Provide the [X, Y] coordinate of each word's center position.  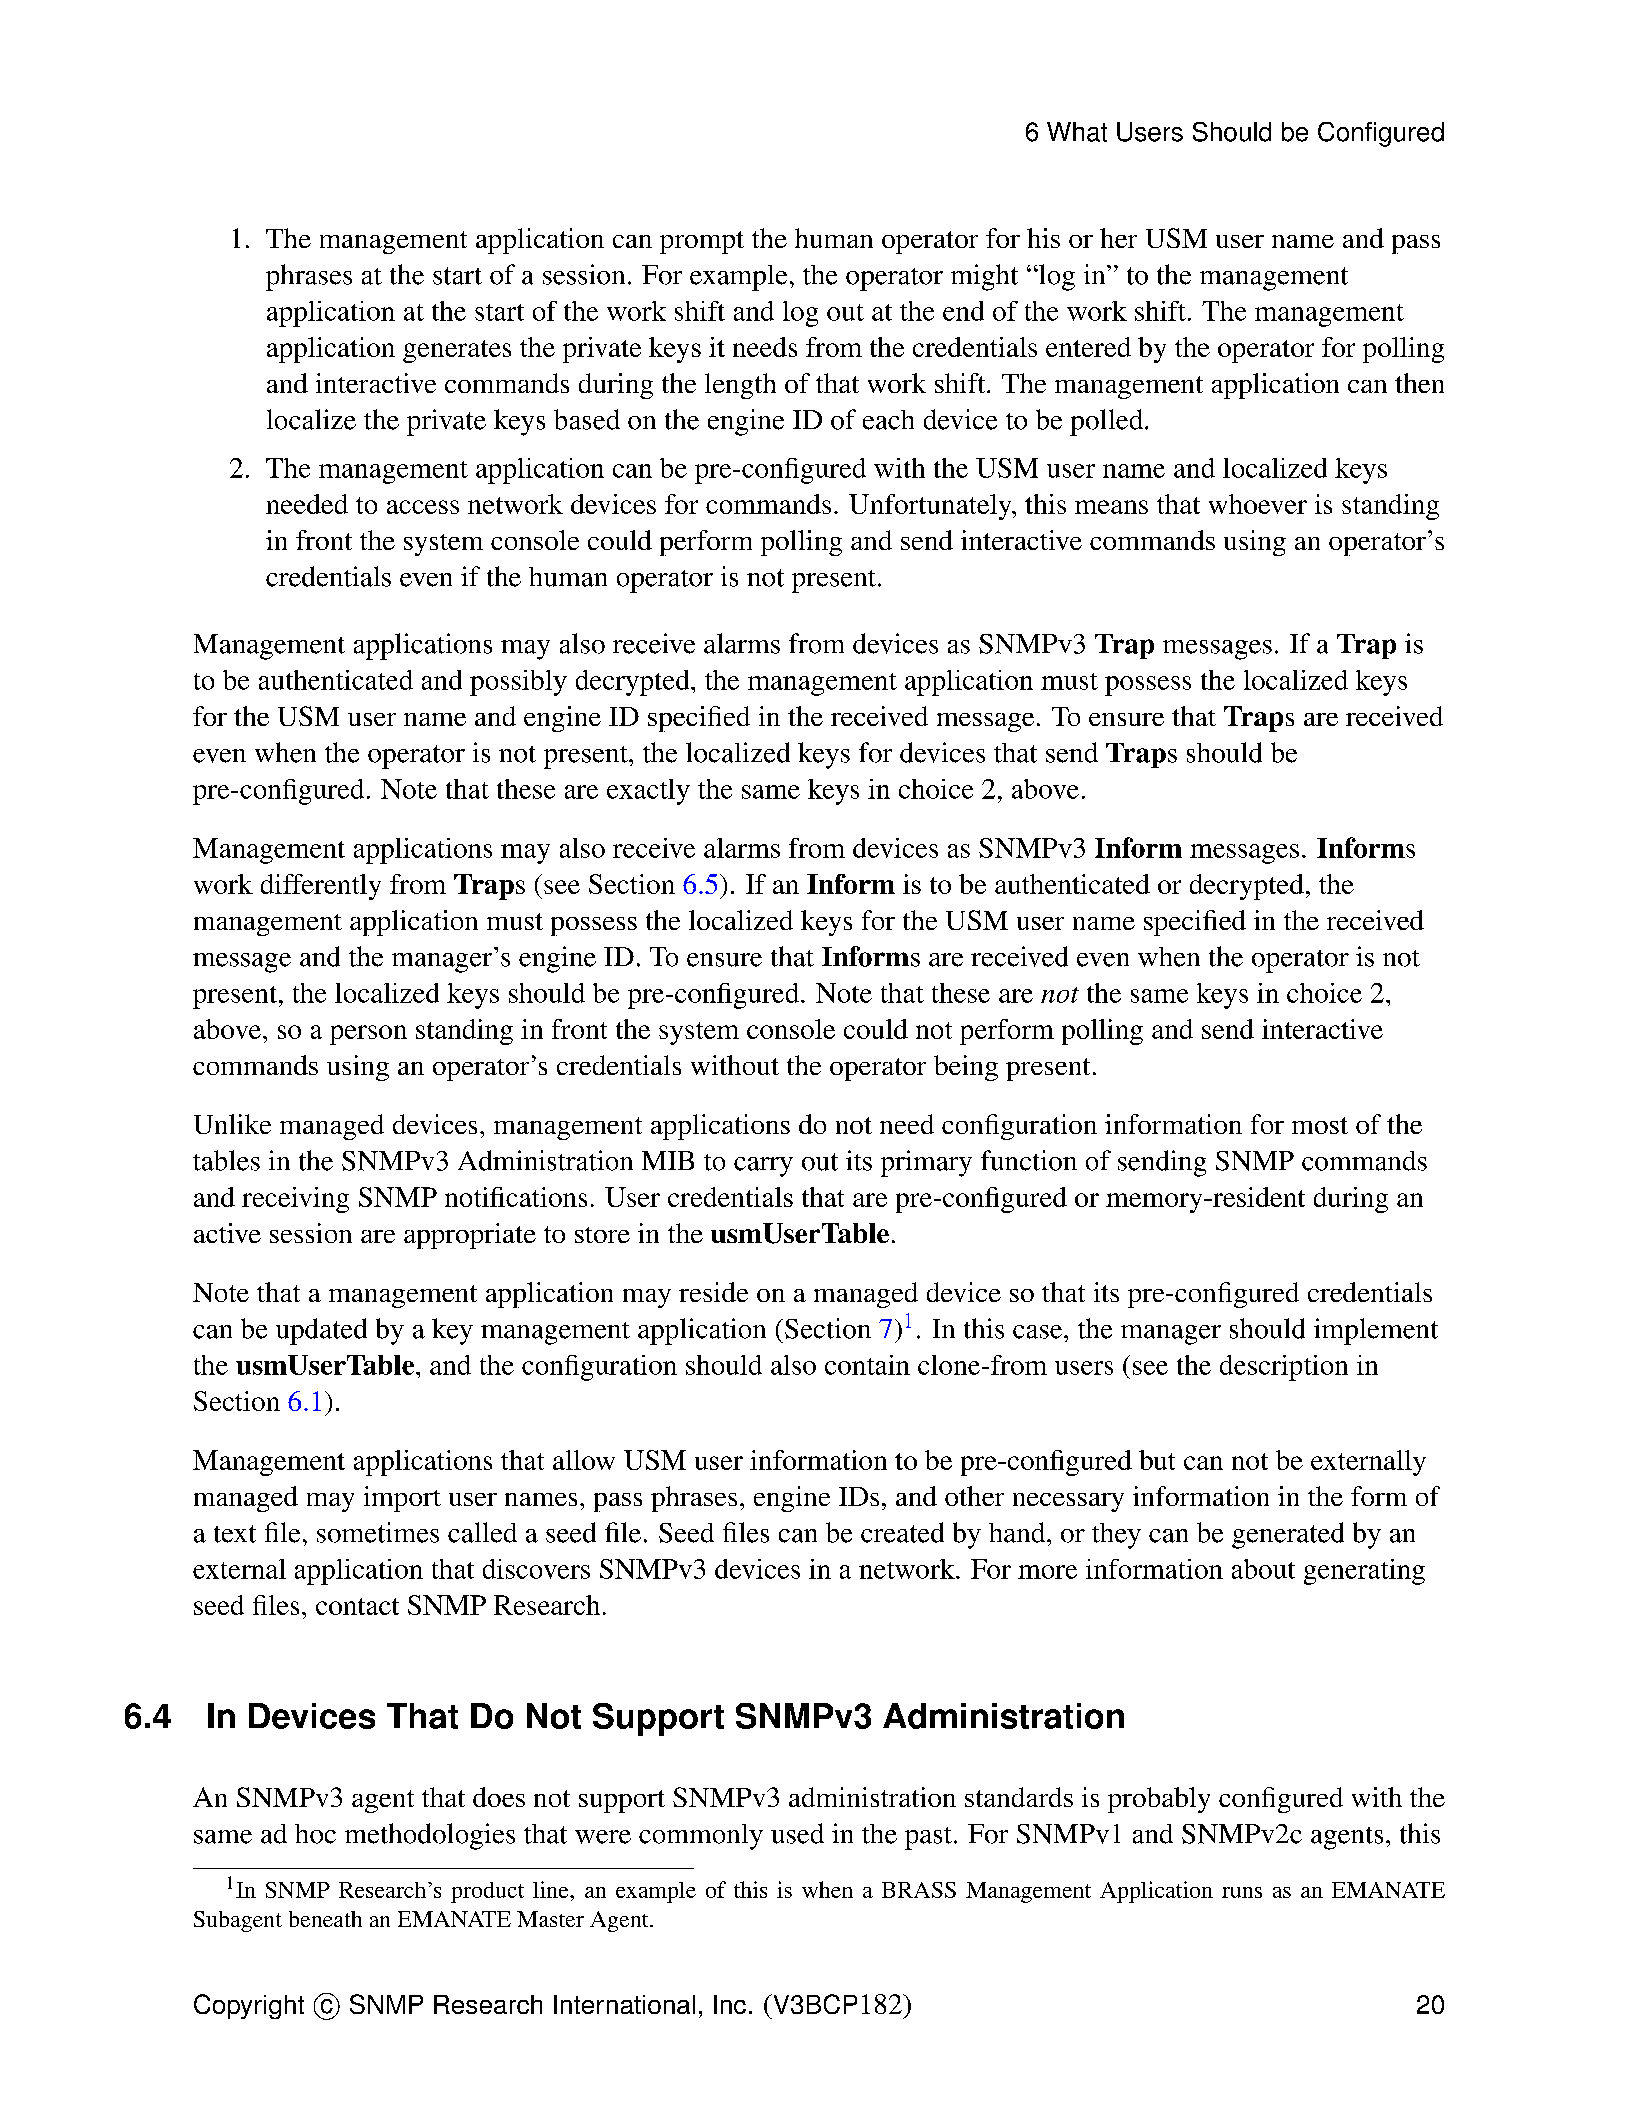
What [1077, 132]
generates [457, 351]
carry [763, 1167]
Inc [730, 2004]
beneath [325, 1919]
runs [1242, 1892]
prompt [702, 242]
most [1320, 1125]
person [368, 1035]
